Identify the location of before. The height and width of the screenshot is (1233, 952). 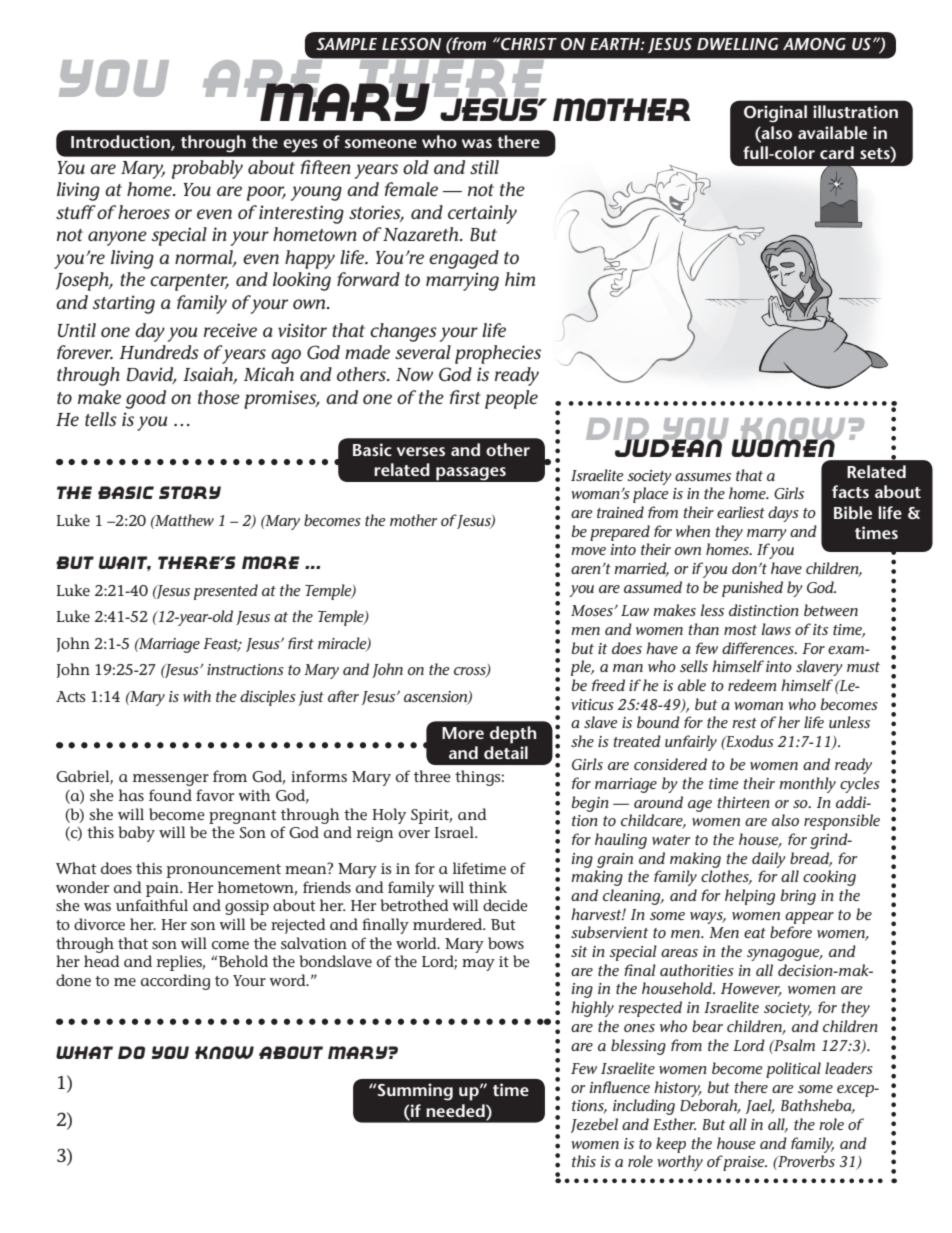
(791, 932).
